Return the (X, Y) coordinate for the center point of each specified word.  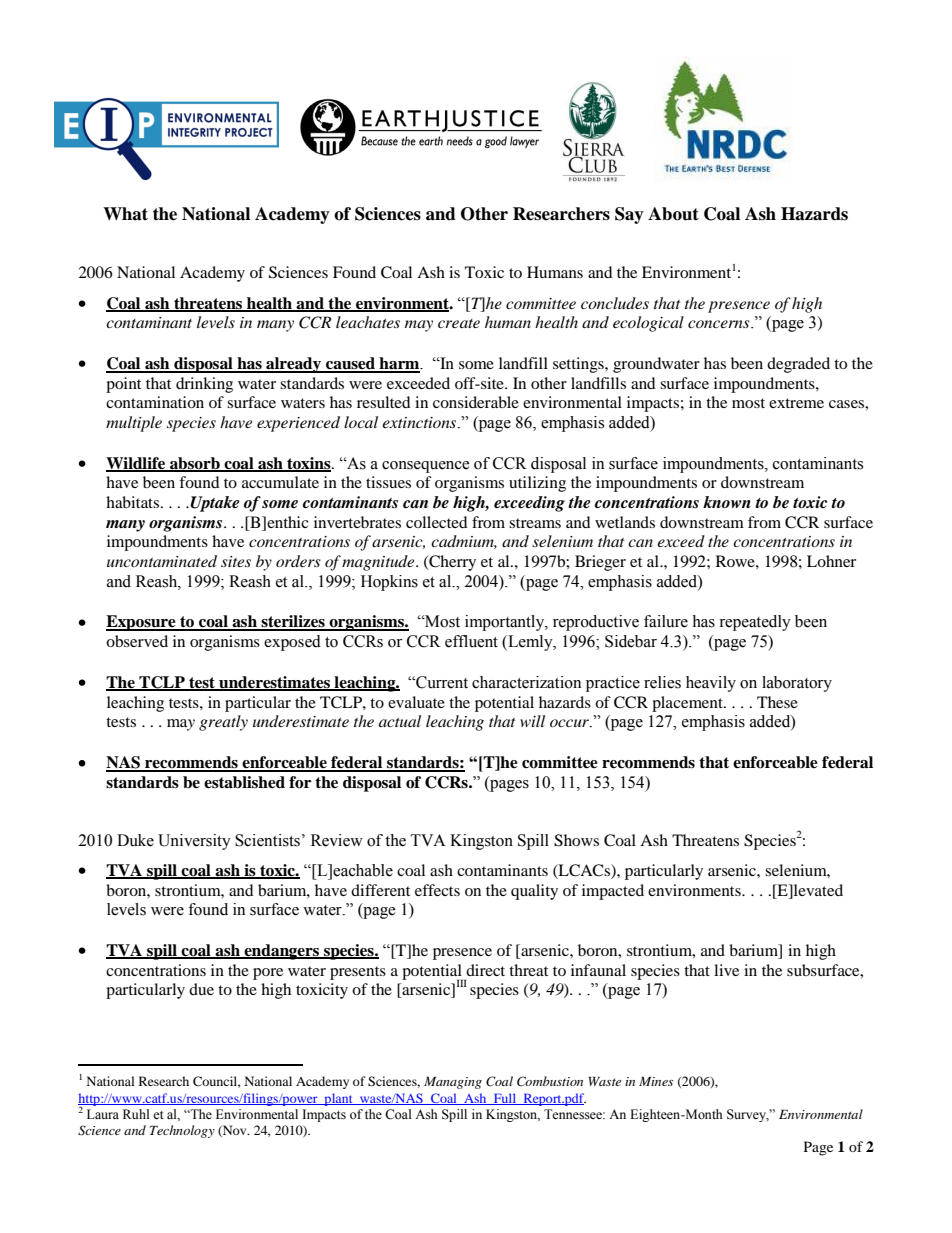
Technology (182, 1131)
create (459, 323)
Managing (453, 1083)
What (125, 214)
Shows (576, 840)
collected (437, 522)
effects (437, 890)
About (673, 214)
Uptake (215, 504)
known (727, 502)
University (194, 842)
